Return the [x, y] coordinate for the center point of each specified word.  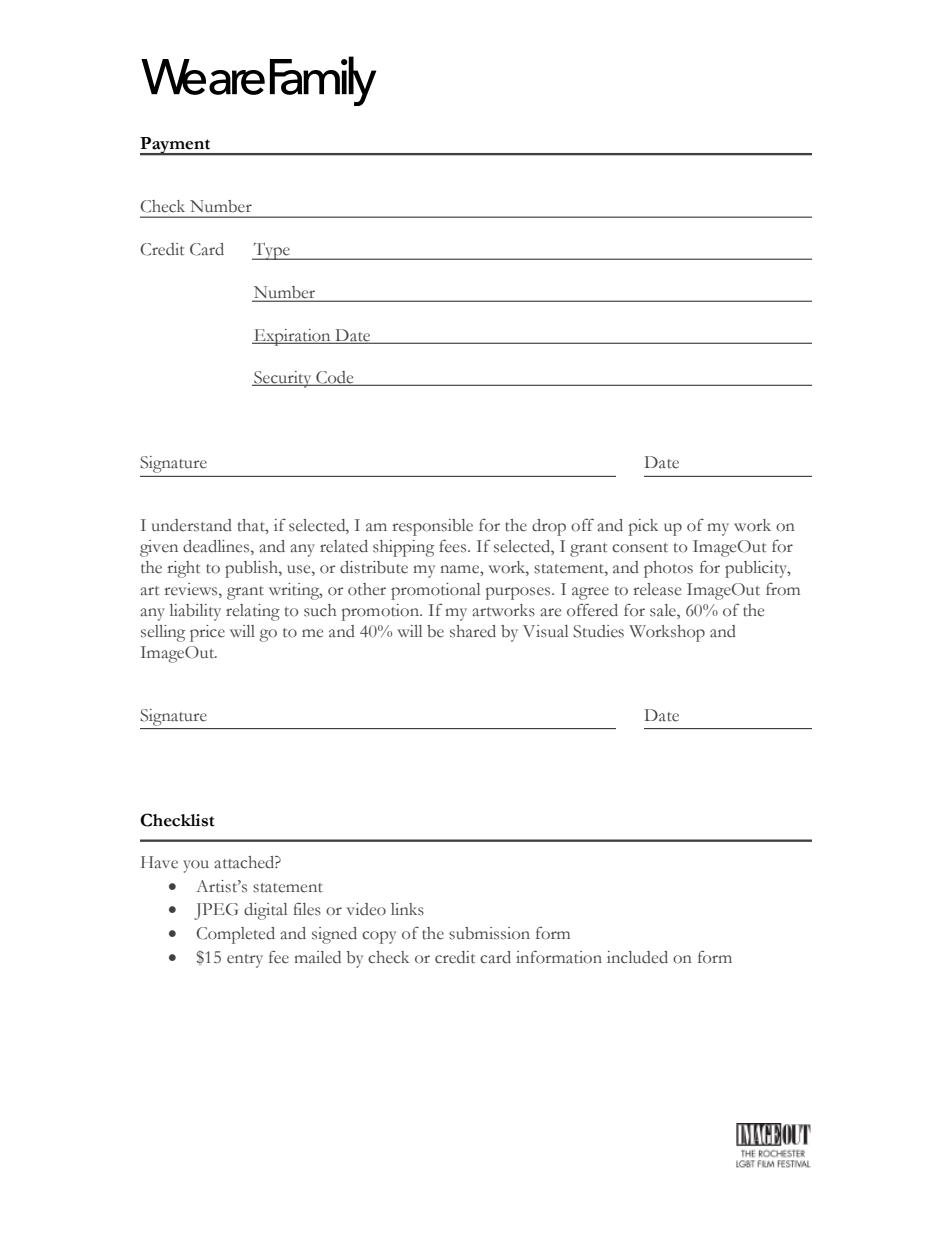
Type [272, 251]
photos [668, 569]
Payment [176, 146]
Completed [235, 935]
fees [454, 546]
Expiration [292, 337]
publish [252, 569]
